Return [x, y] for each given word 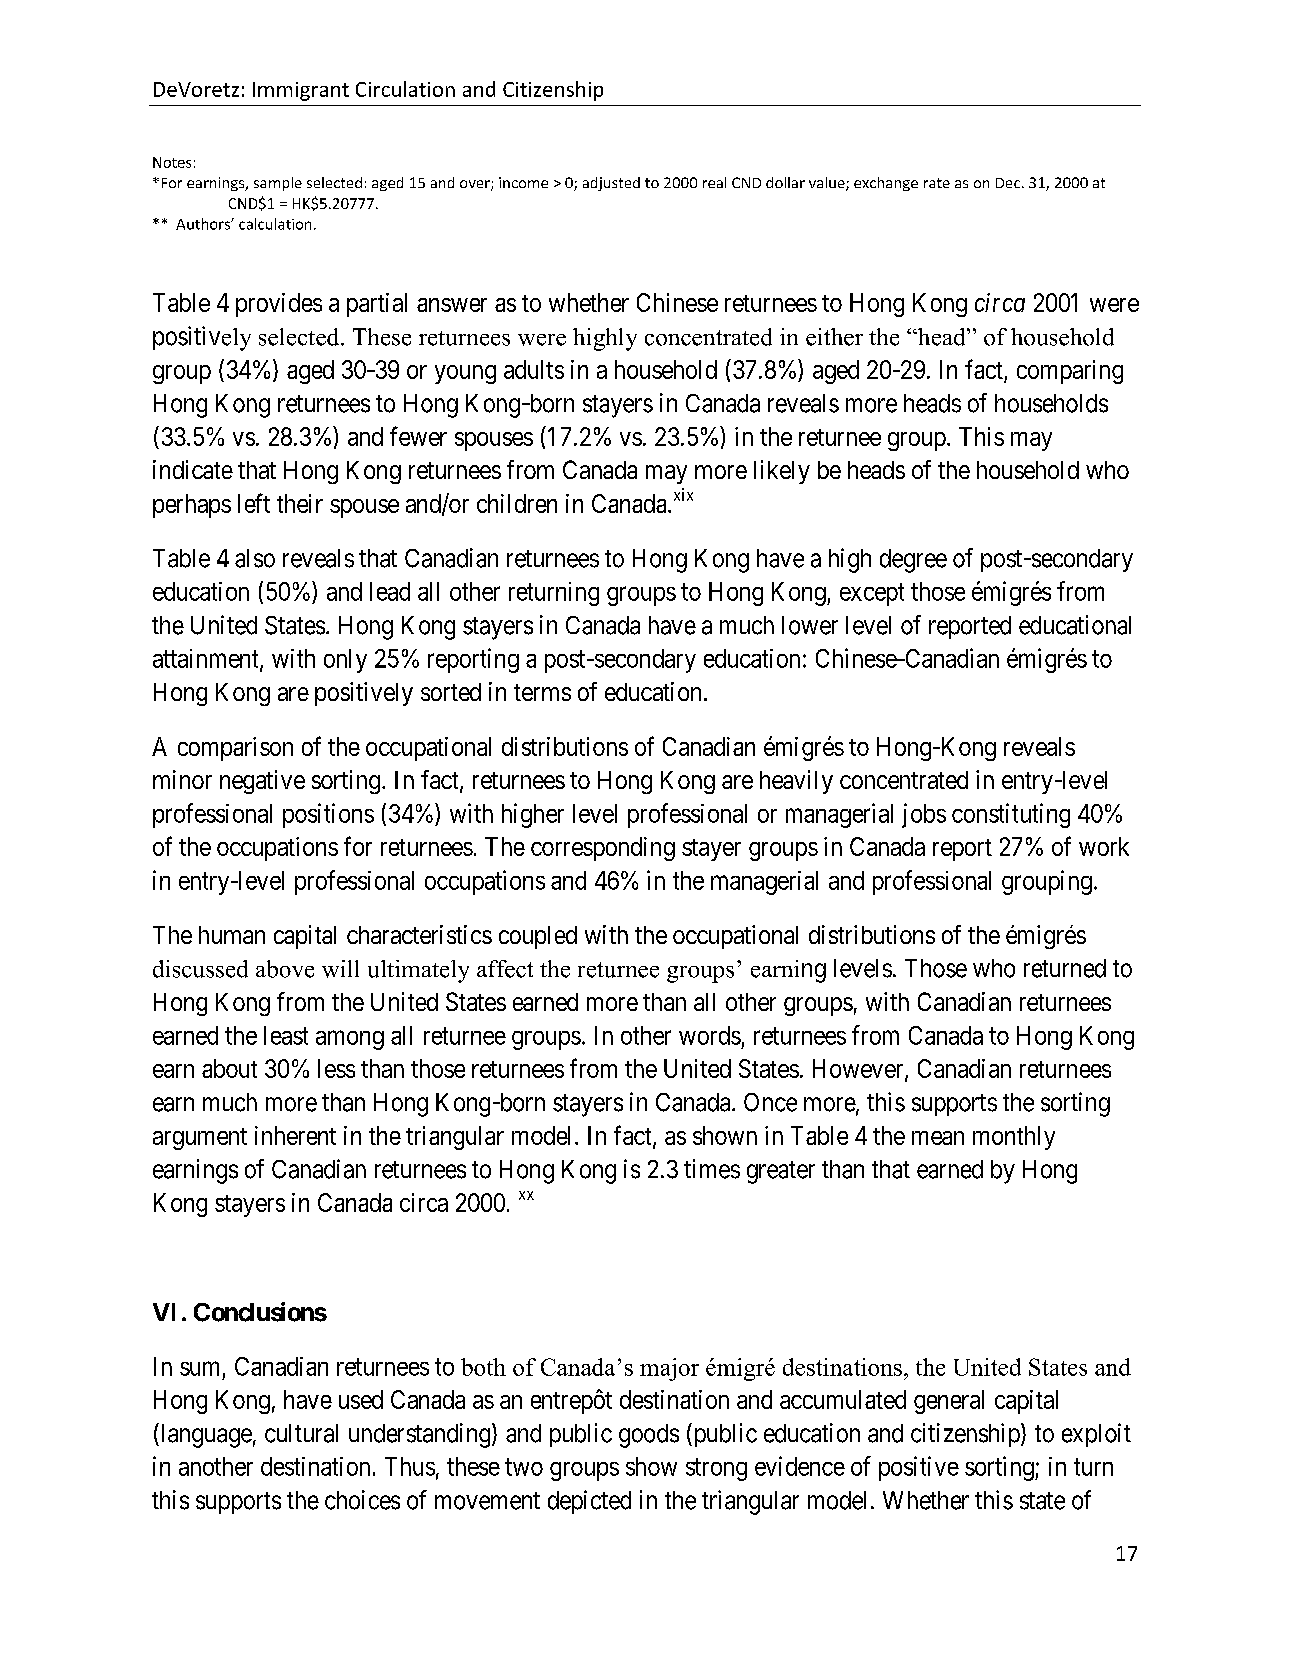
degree [913, 561]
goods [649, 1436]
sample [278, 184]
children [517, 503]
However [859, 1070]
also [255, 558]
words [710, 1035]
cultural [301, 1433]
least [286, 1035]
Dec [1008, 183]
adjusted [611, 184]
